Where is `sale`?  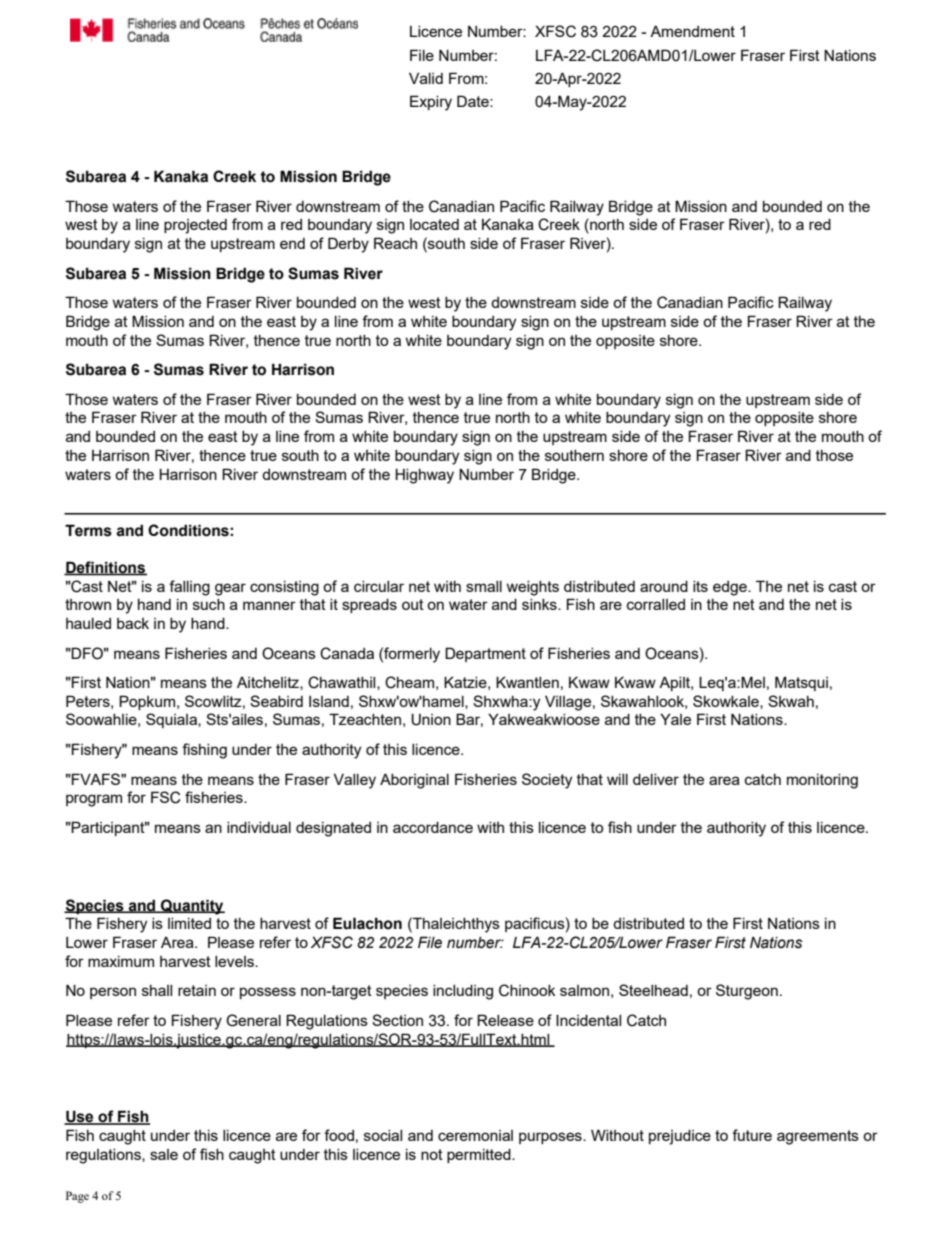 sale is located at coordinates (164, 1154).
